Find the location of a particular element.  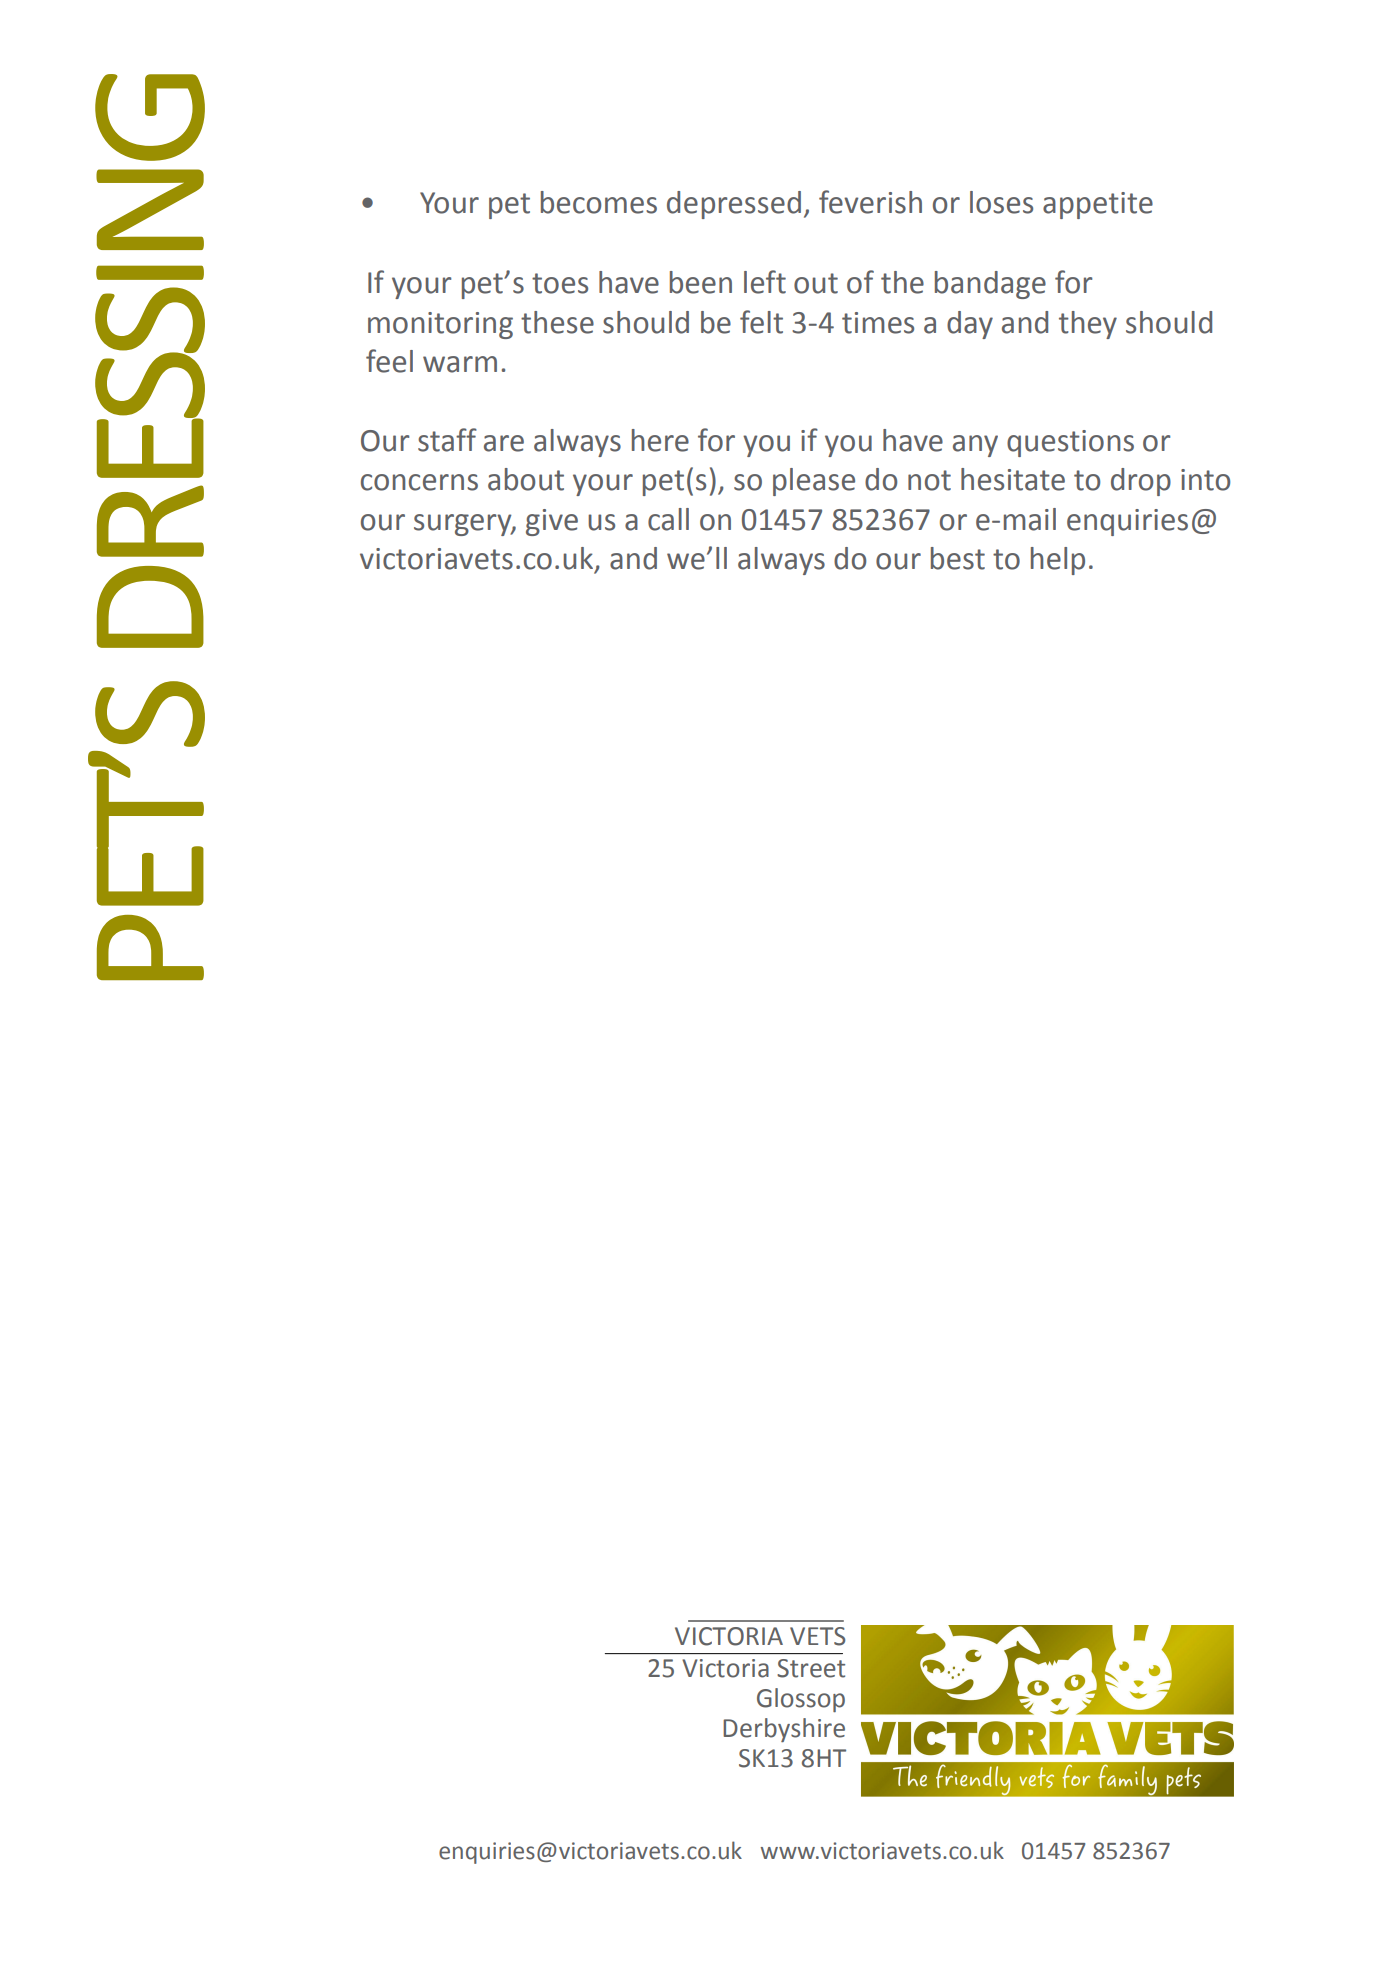

help is located at coordinates (1058, 561).
